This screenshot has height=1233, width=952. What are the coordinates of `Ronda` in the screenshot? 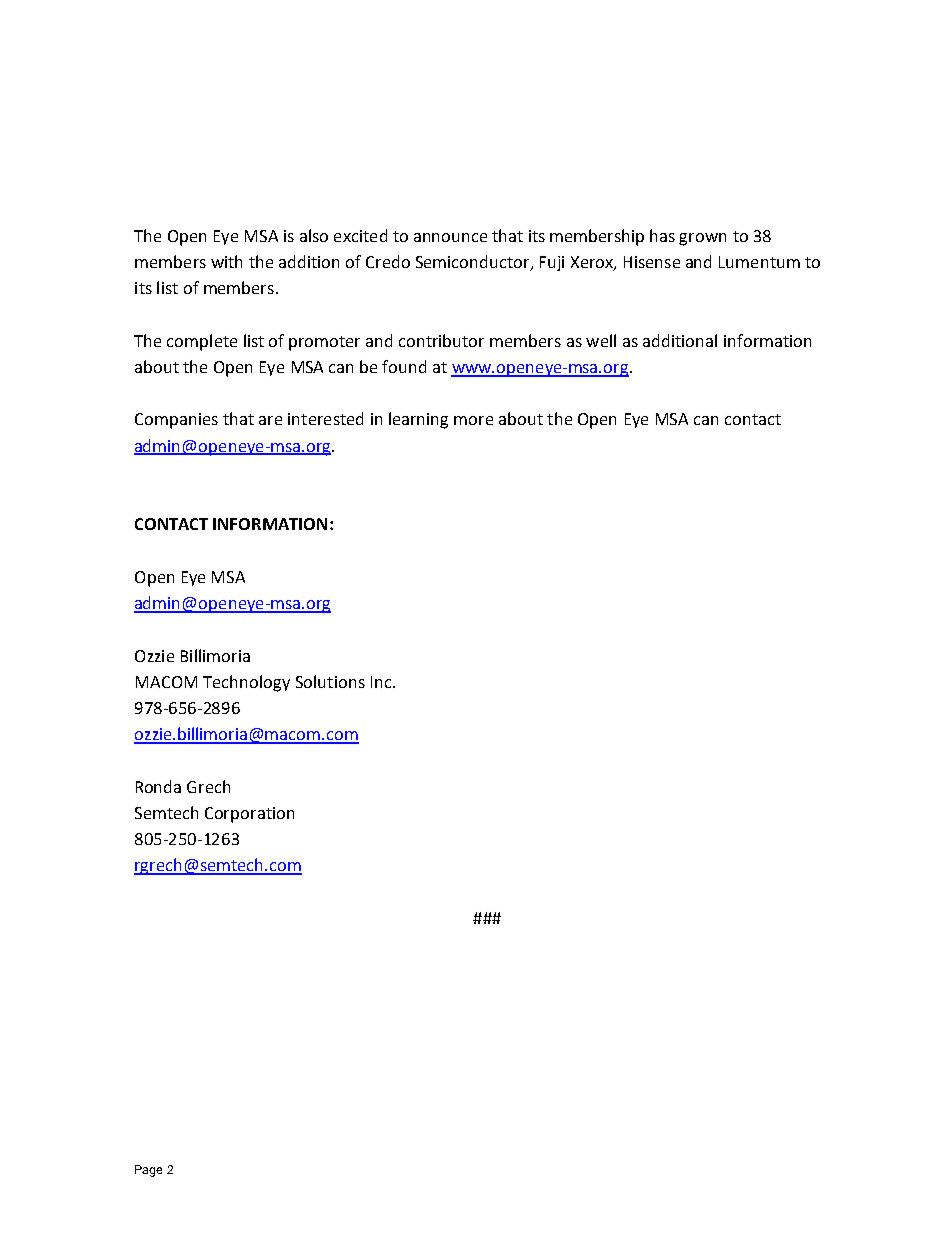 It's located at (158, 786).
